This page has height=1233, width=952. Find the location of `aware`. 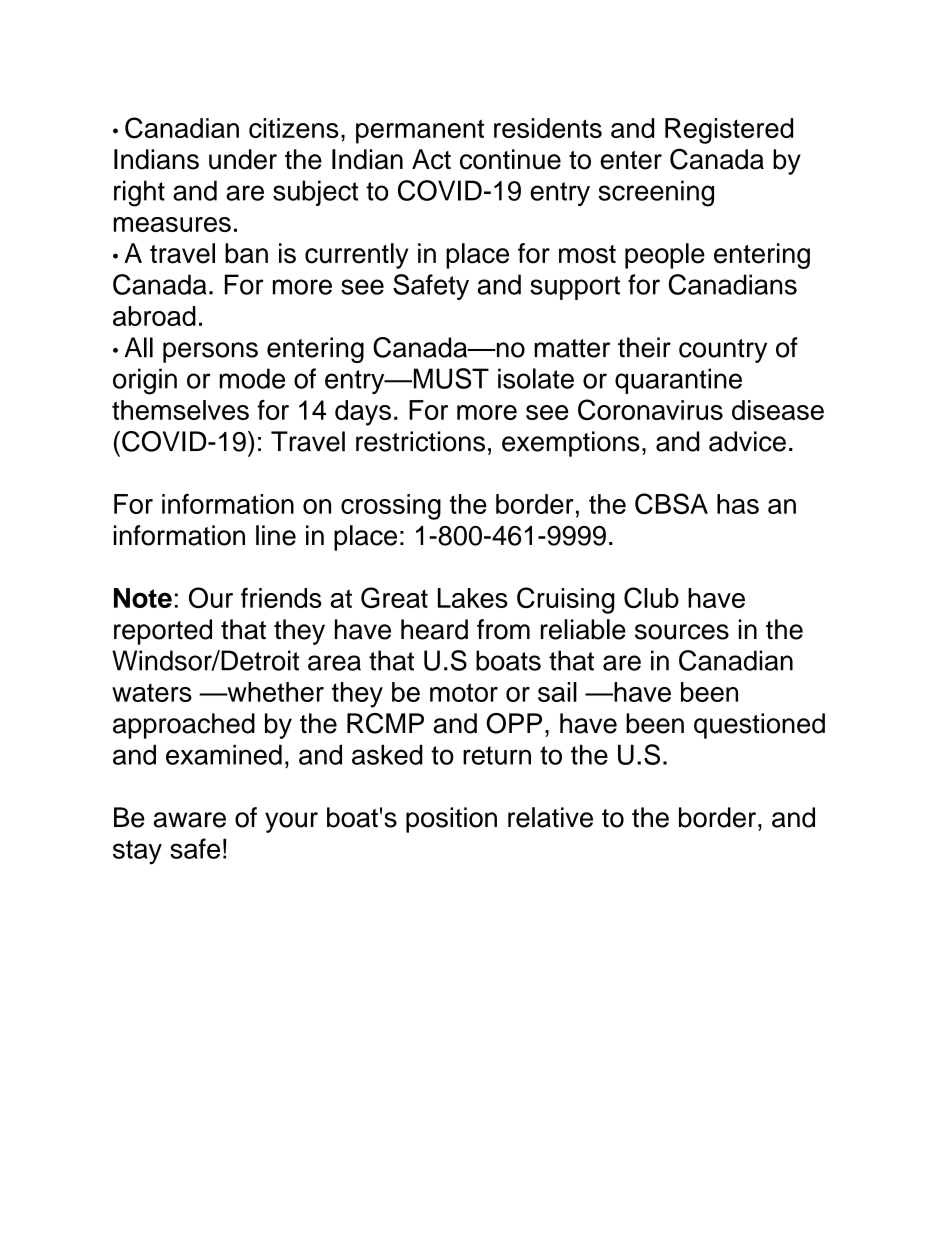

aware is located at coordinates (190, 820).
